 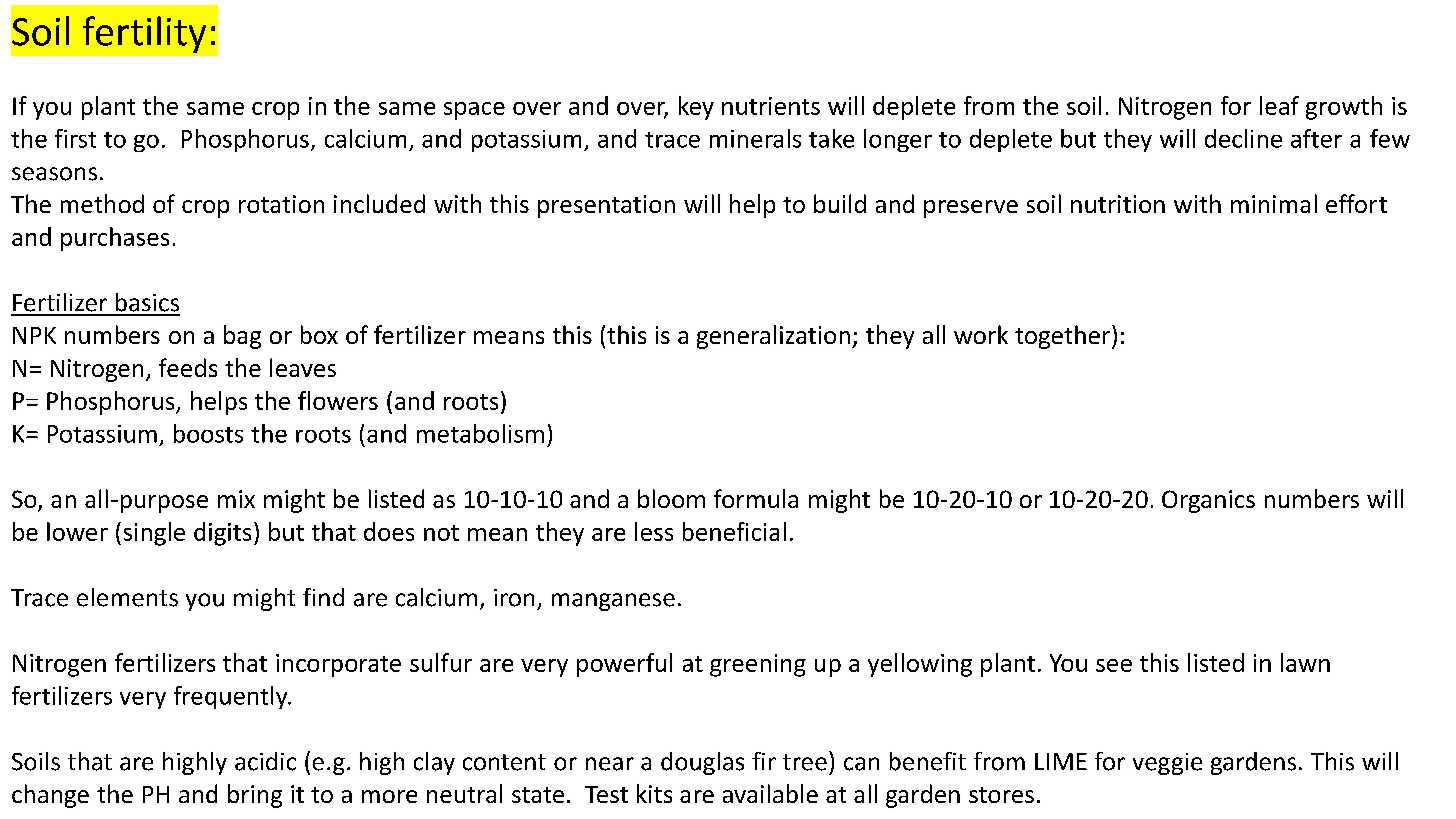 What do you see at coordinates (1279, 105) in the screenshot?
I see `leaf` at bounding box center [1279, 105].
